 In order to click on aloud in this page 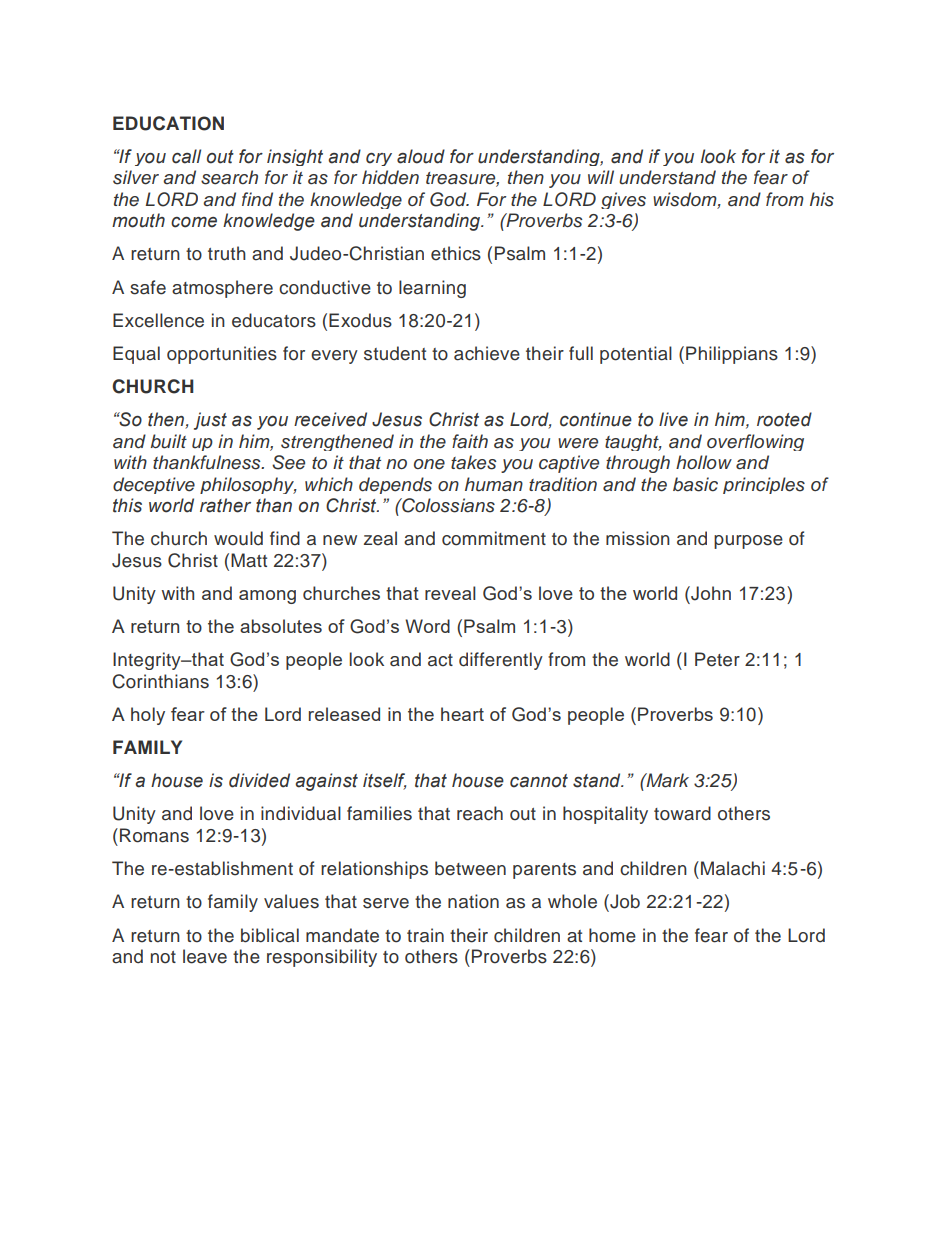, I will do `click(421, 156)`.
